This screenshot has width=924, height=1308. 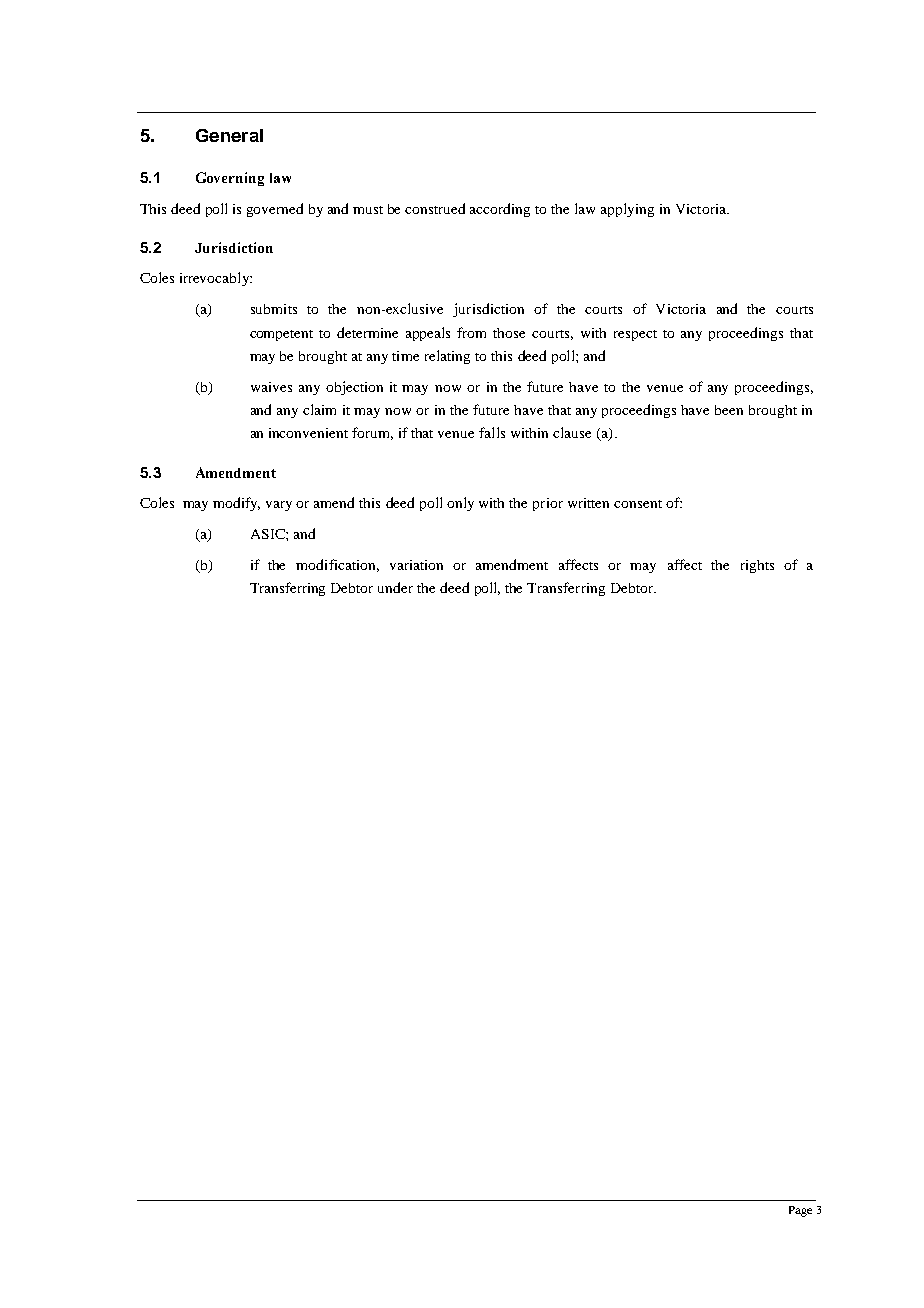 What do you see at coordinates (416, 565) in the screenshot?
I see `variation` at bounding box center [416, 565].
